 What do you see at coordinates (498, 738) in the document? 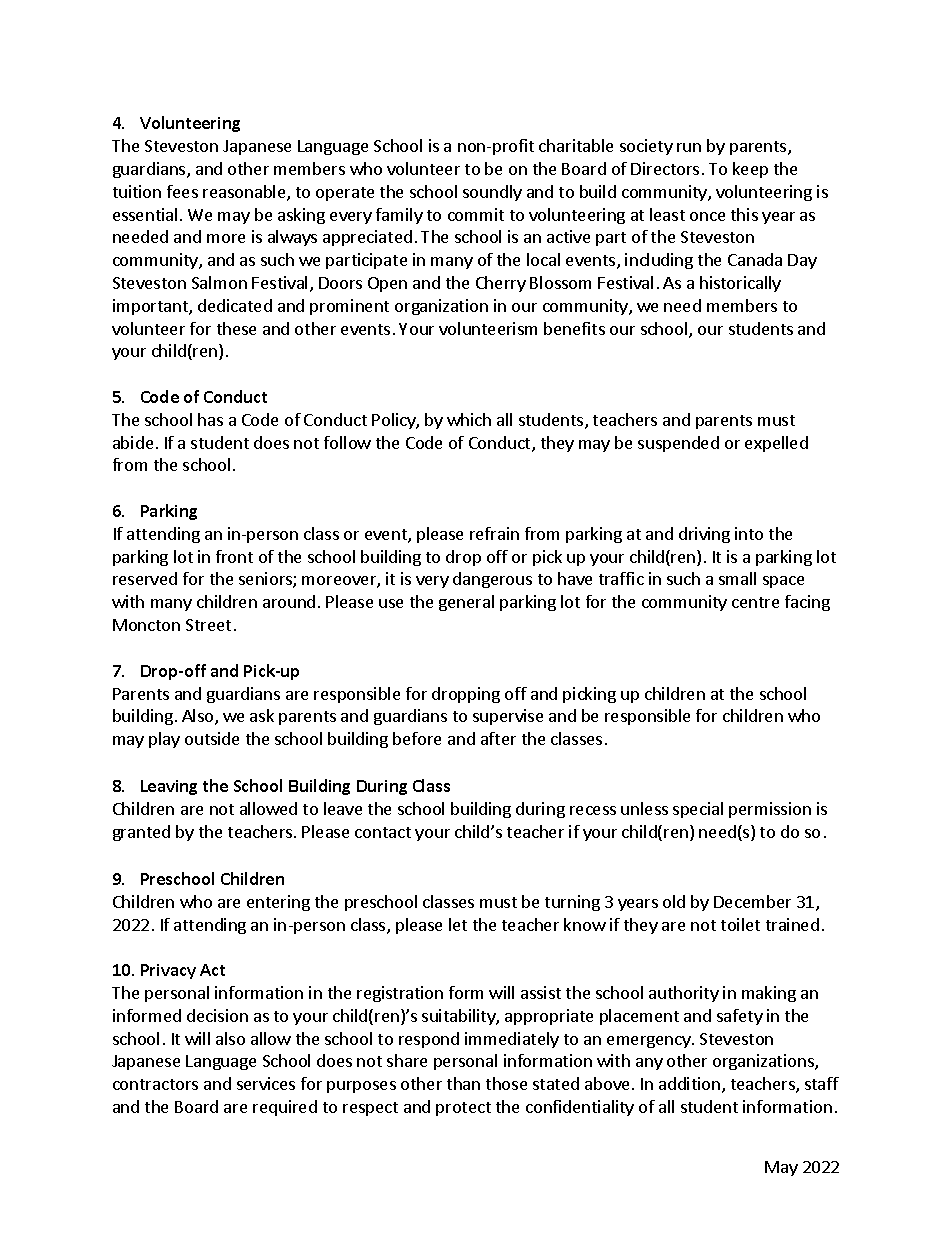
I see `after` at bounding box center [498, 738].
